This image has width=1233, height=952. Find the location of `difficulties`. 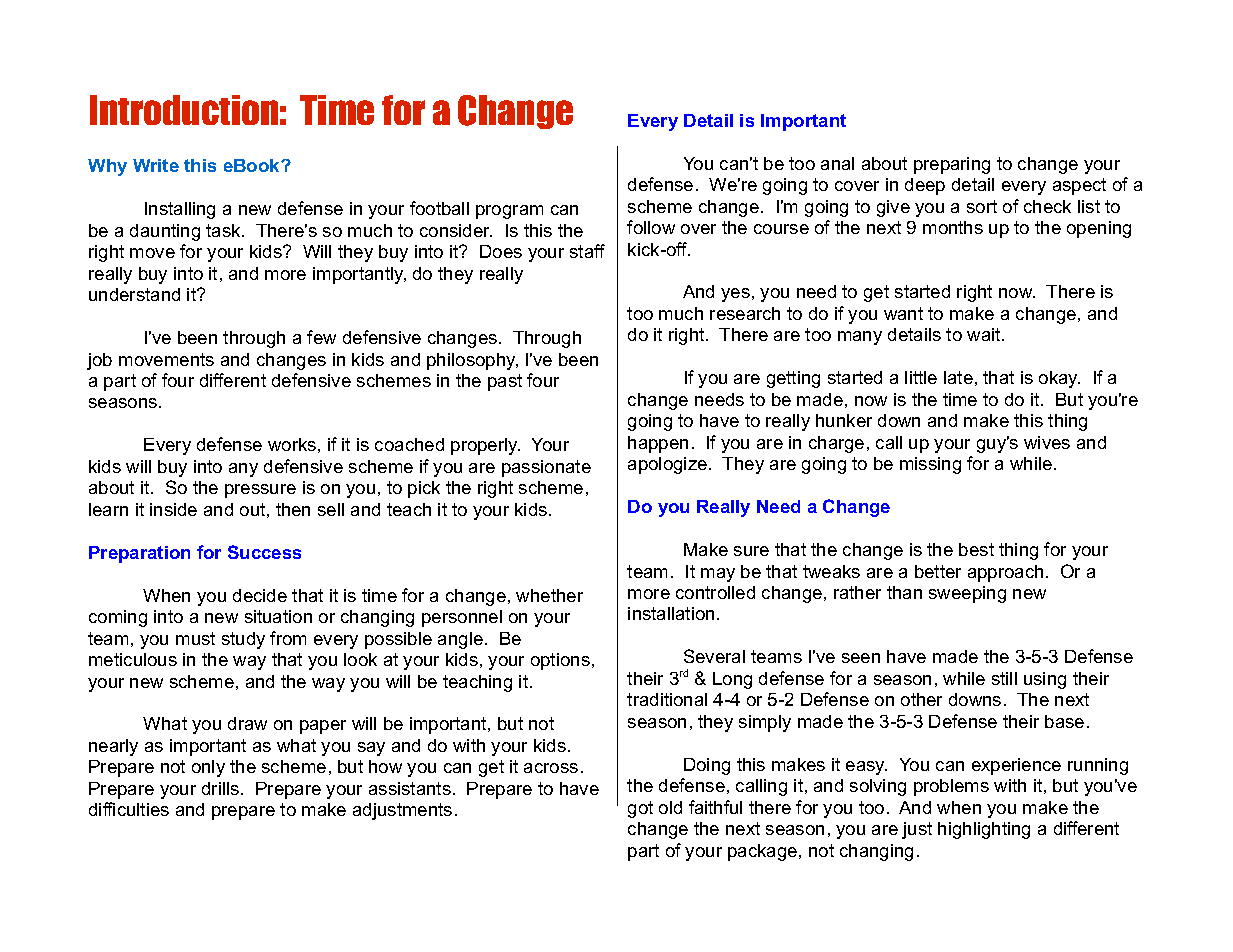

difficulties is located at coordinates (129, 809).
